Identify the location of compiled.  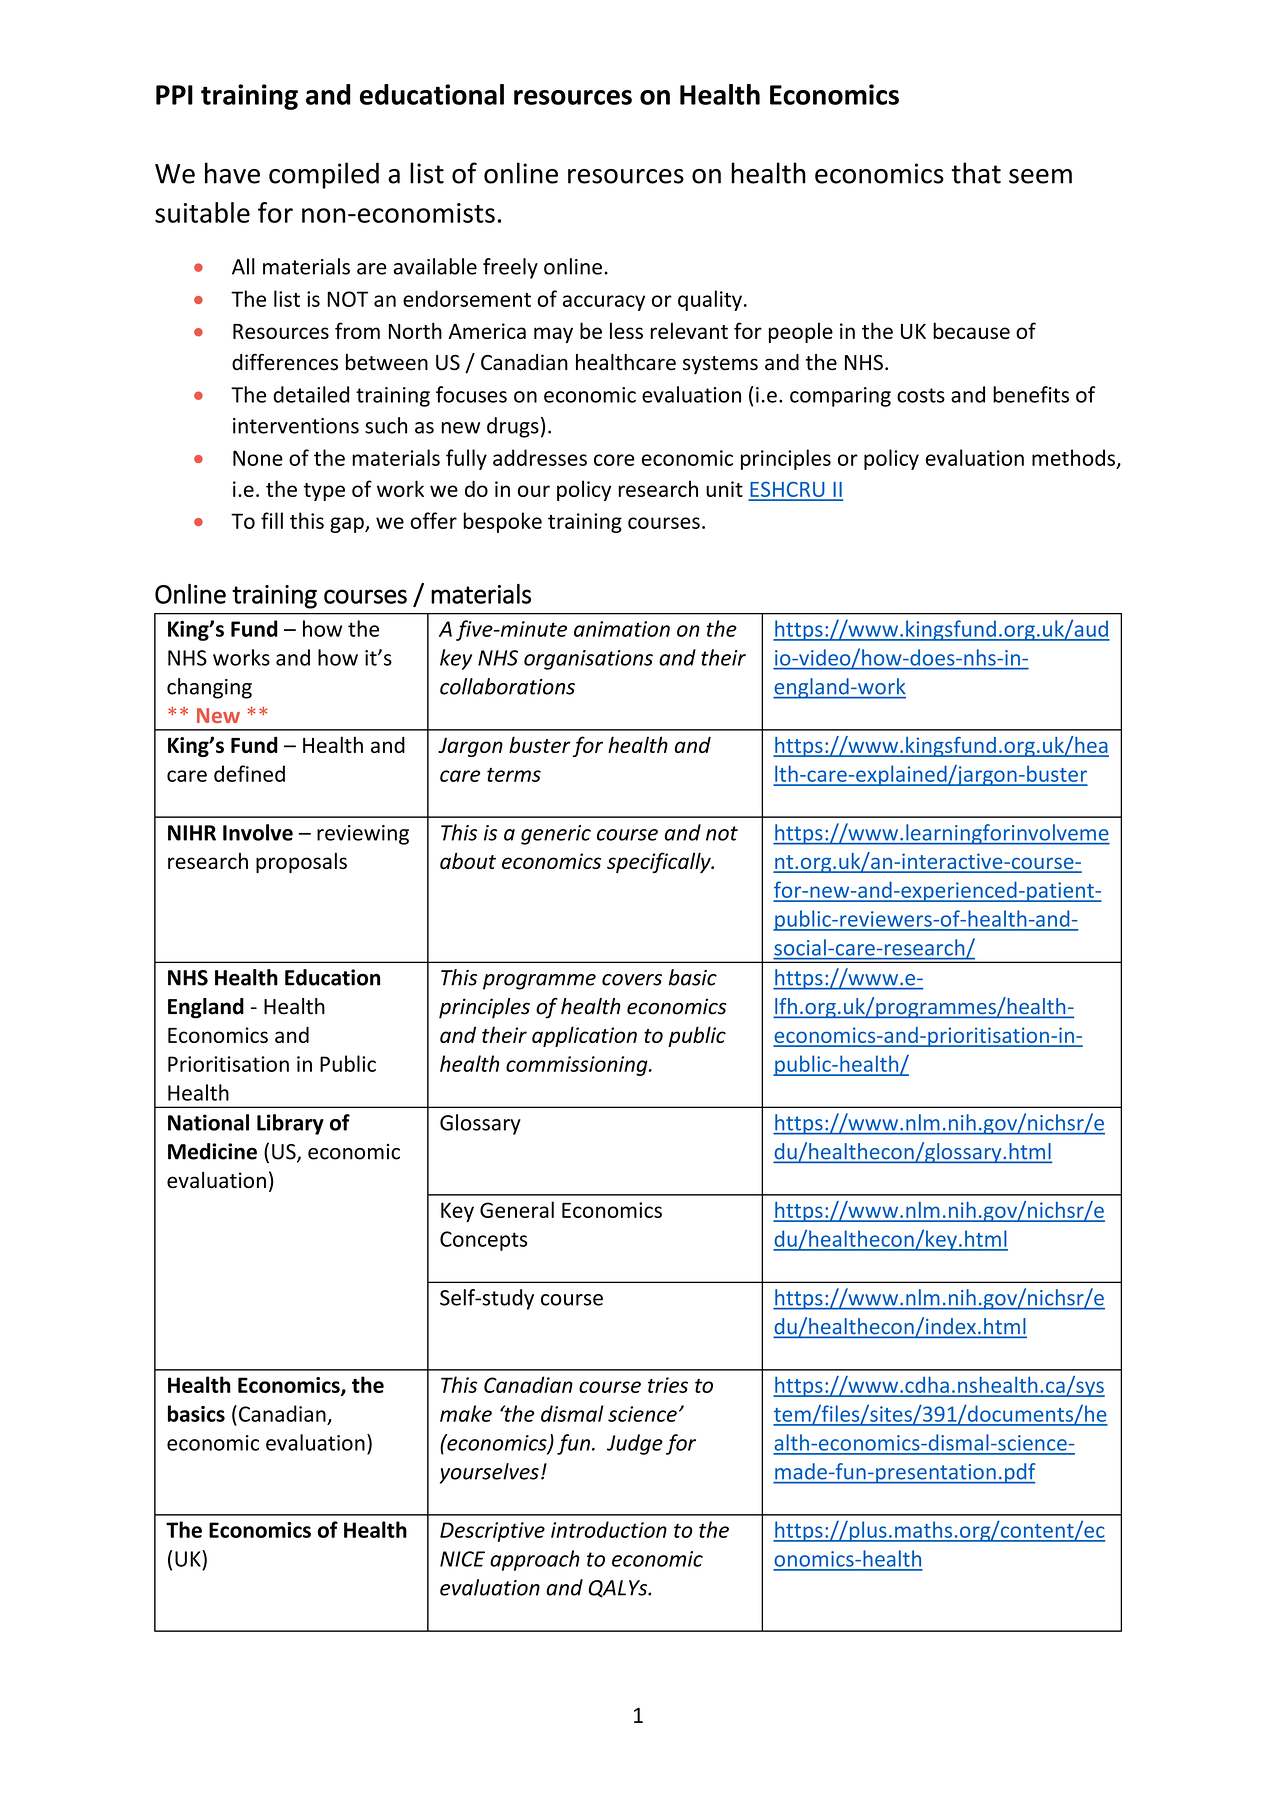
(324, 175).
